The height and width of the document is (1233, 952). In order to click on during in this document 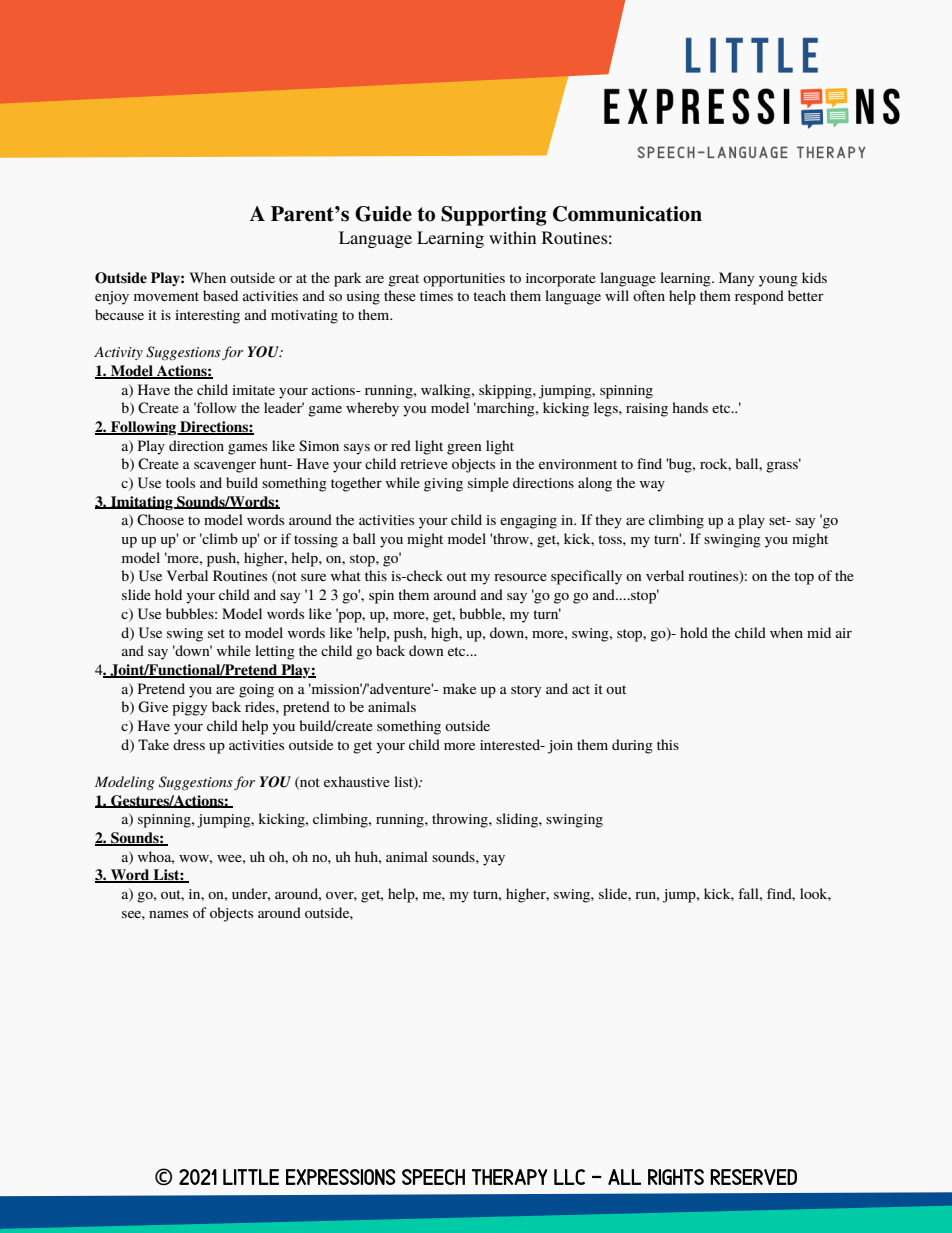, I will do `click(632, 746)`.
